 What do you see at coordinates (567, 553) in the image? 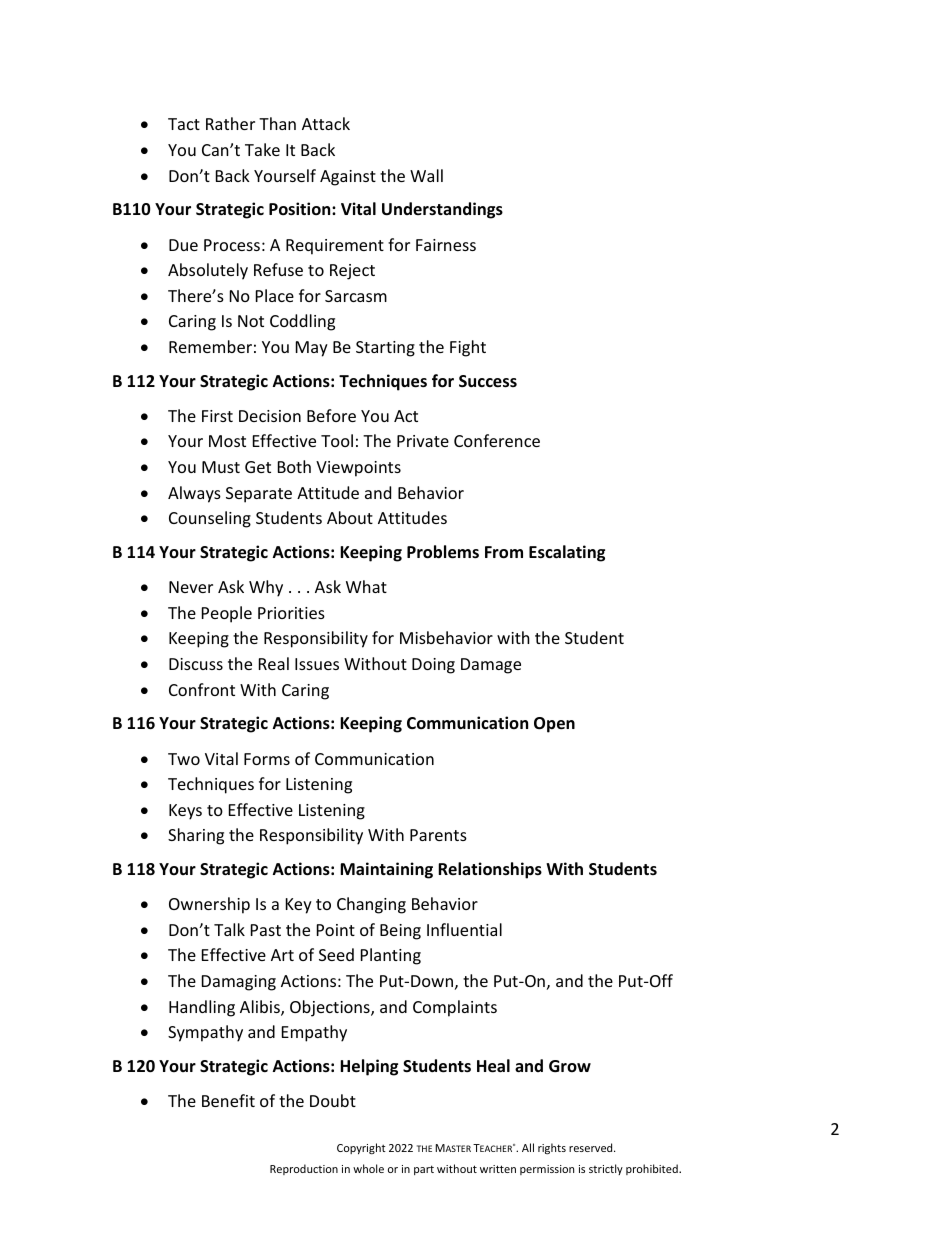
I see `Escalating` at bounding box center [567, 553].
